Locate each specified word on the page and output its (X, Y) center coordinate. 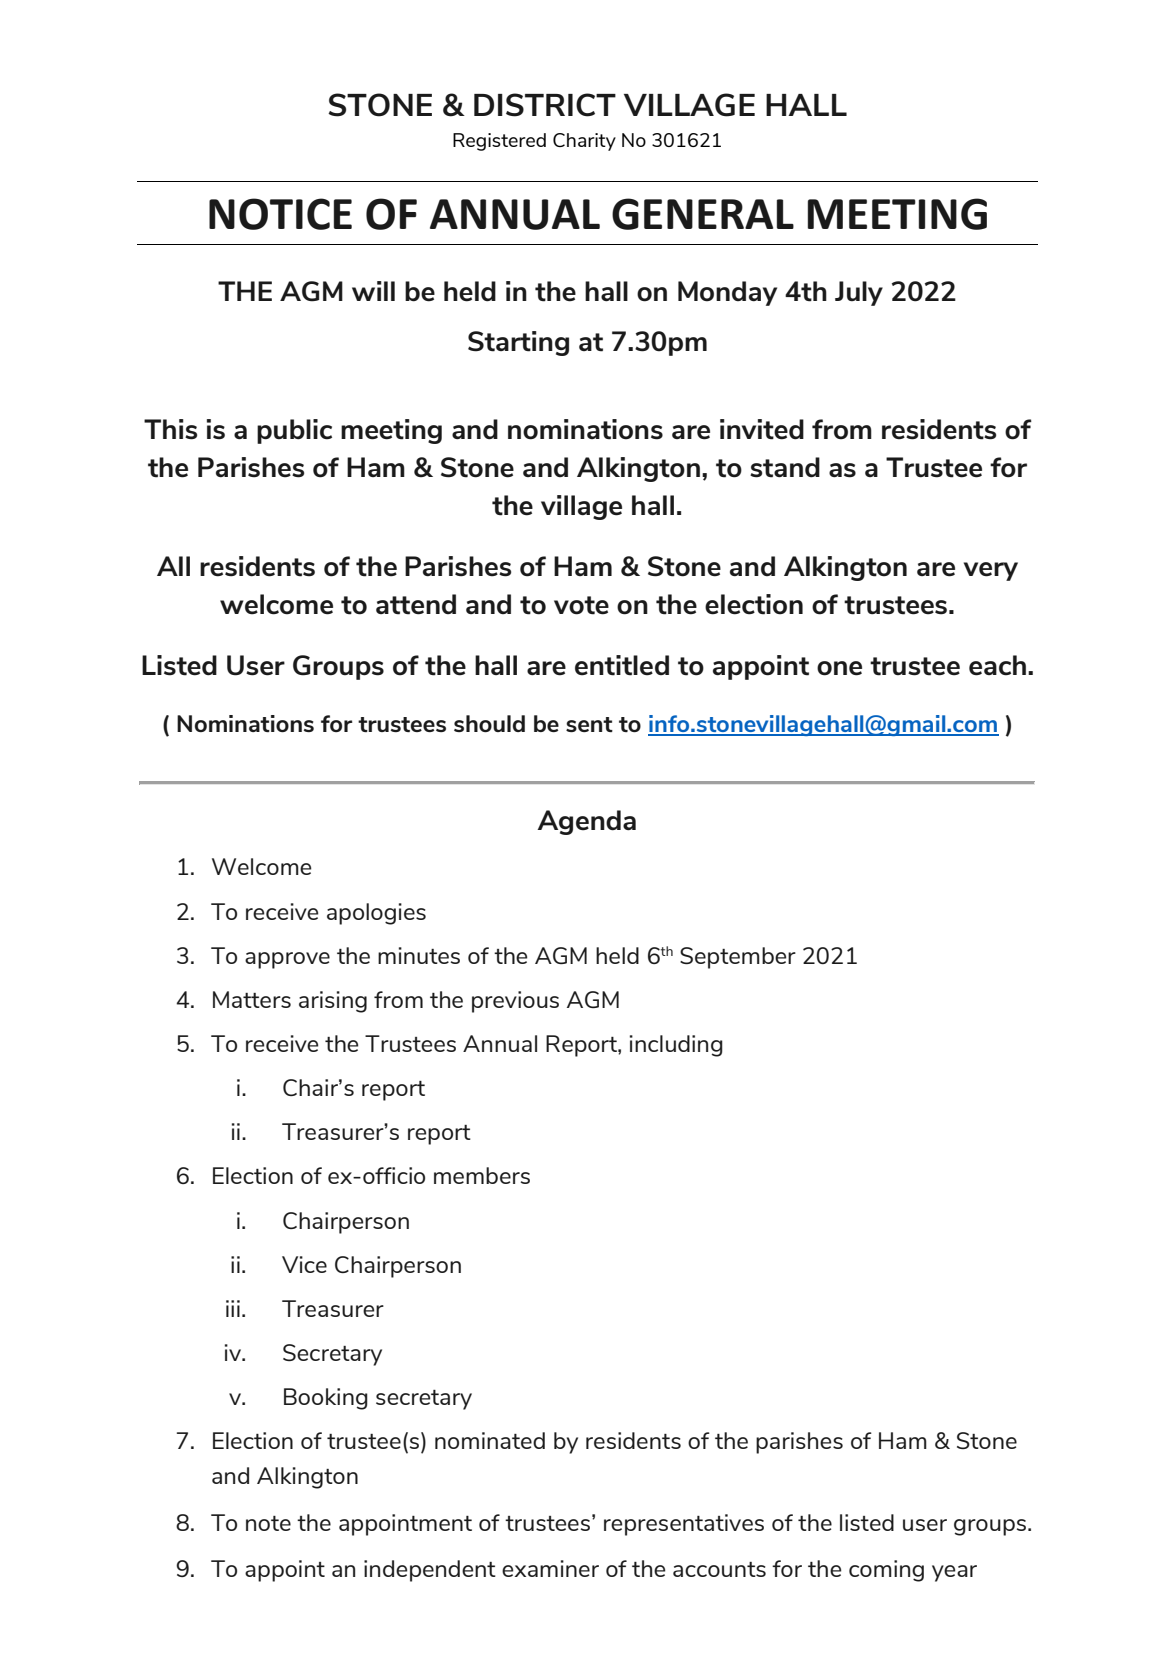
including (676, 1046)
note (268, 1523)
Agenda (586, 822)
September (738, 958)
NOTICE (280, 214)
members (482, 1175)
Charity (584, 142)
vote (581, 605)
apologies (376, 914)
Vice (304, 1264)
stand (785, 467)
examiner (550, 1568)
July (859, 293)
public (294, 431)
